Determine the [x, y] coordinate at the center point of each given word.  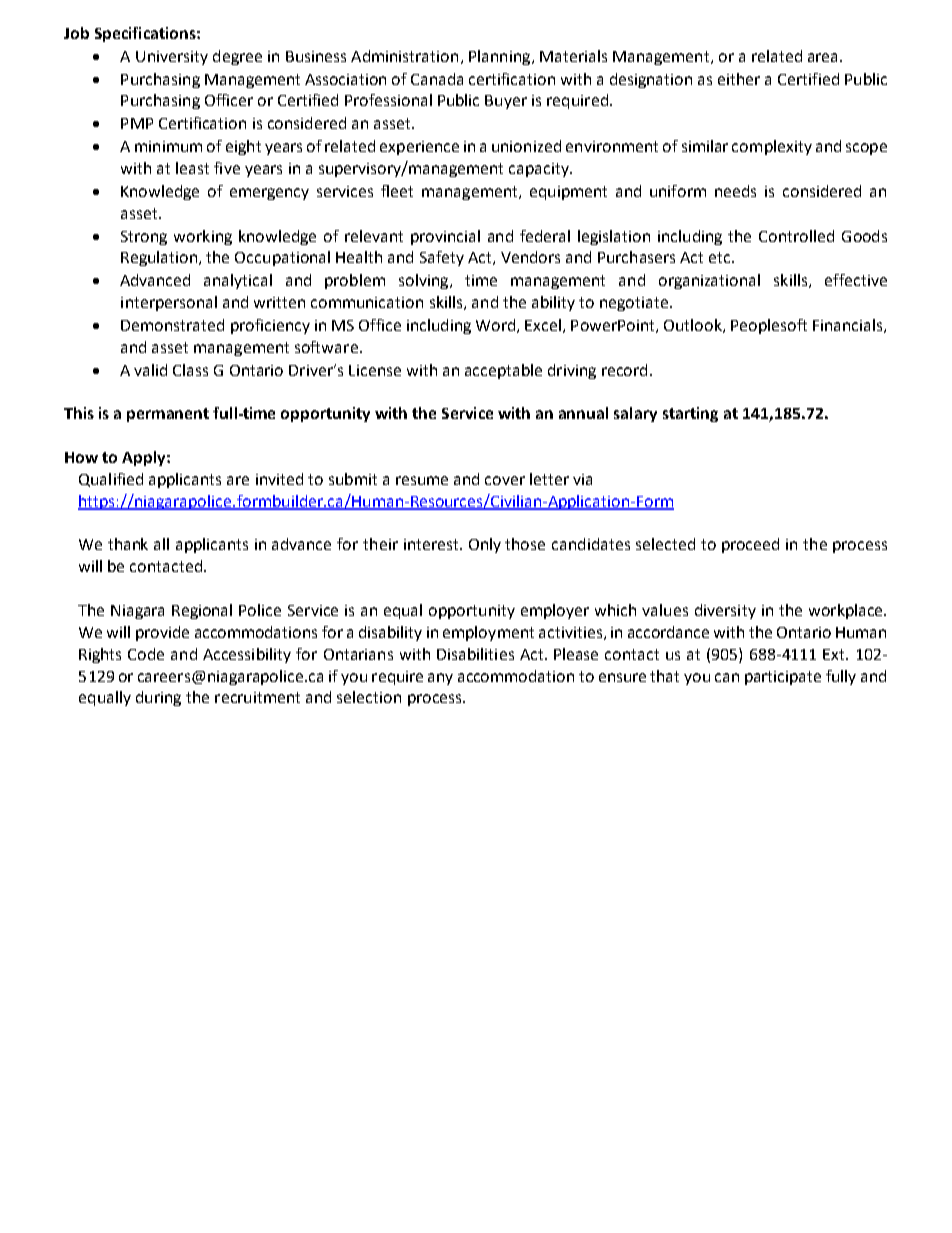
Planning [501, 57]
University [172, 58]
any [440, 679]
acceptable [503, 371]
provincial [445, 237]
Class [190, 370]
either [739, 79]
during [158, 698]
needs [735, 191]
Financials [849, 326]
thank [128, 544]
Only [485, 545]
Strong [144, 238]
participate [783, 678]
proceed [750, 545]
